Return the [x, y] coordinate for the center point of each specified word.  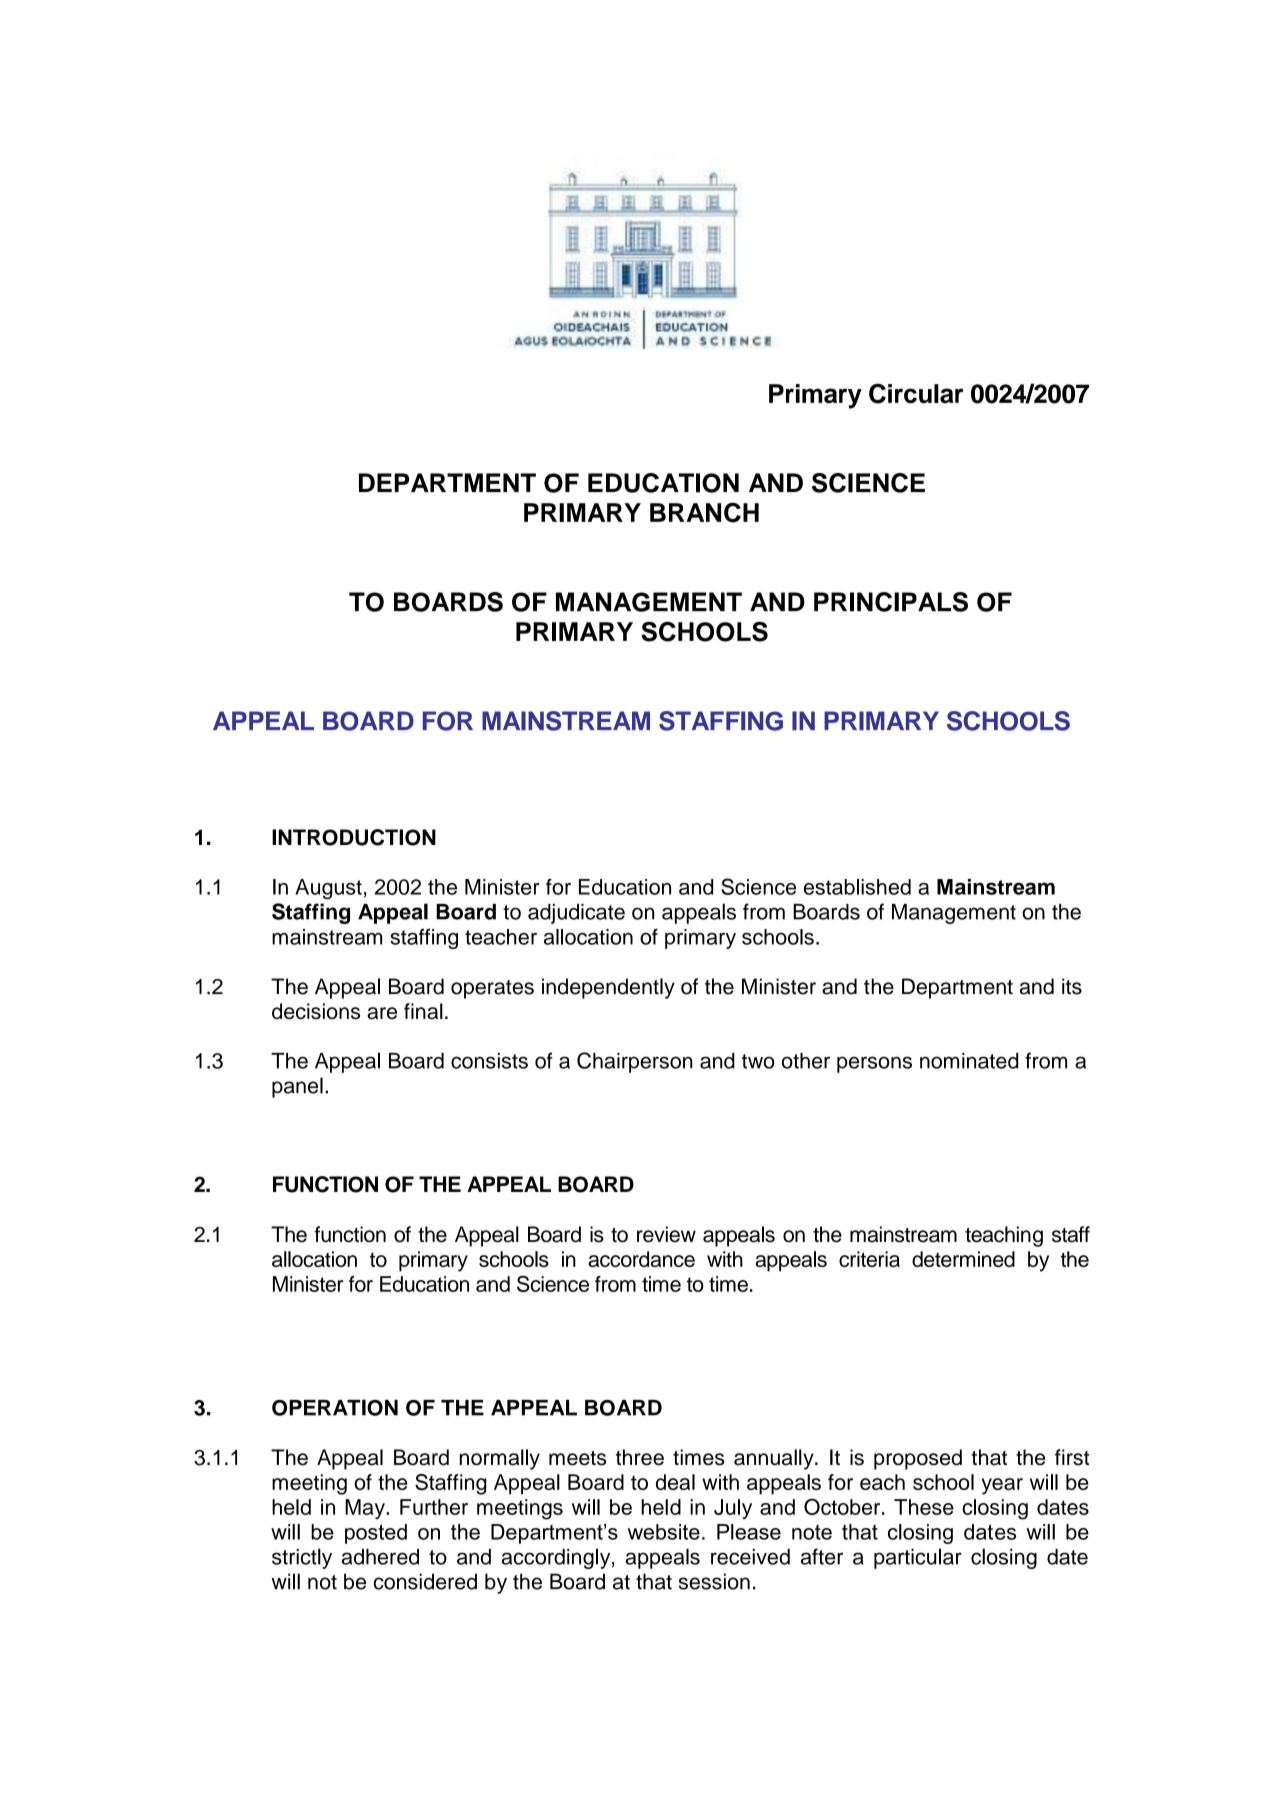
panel [297, 1087]
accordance [641, 1259]
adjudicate [576, 914]
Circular [916, 393]
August [328, 889]
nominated [969, 1061]
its [1072, 986]
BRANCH [704, 512]
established [857, 887]
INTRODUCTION [354, 837]
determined [963, 1259]
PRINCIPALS [891, 602]
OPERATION [335, 1407]
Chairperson [635, 1062]
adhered [380, 1557]
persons [874, 1064]
